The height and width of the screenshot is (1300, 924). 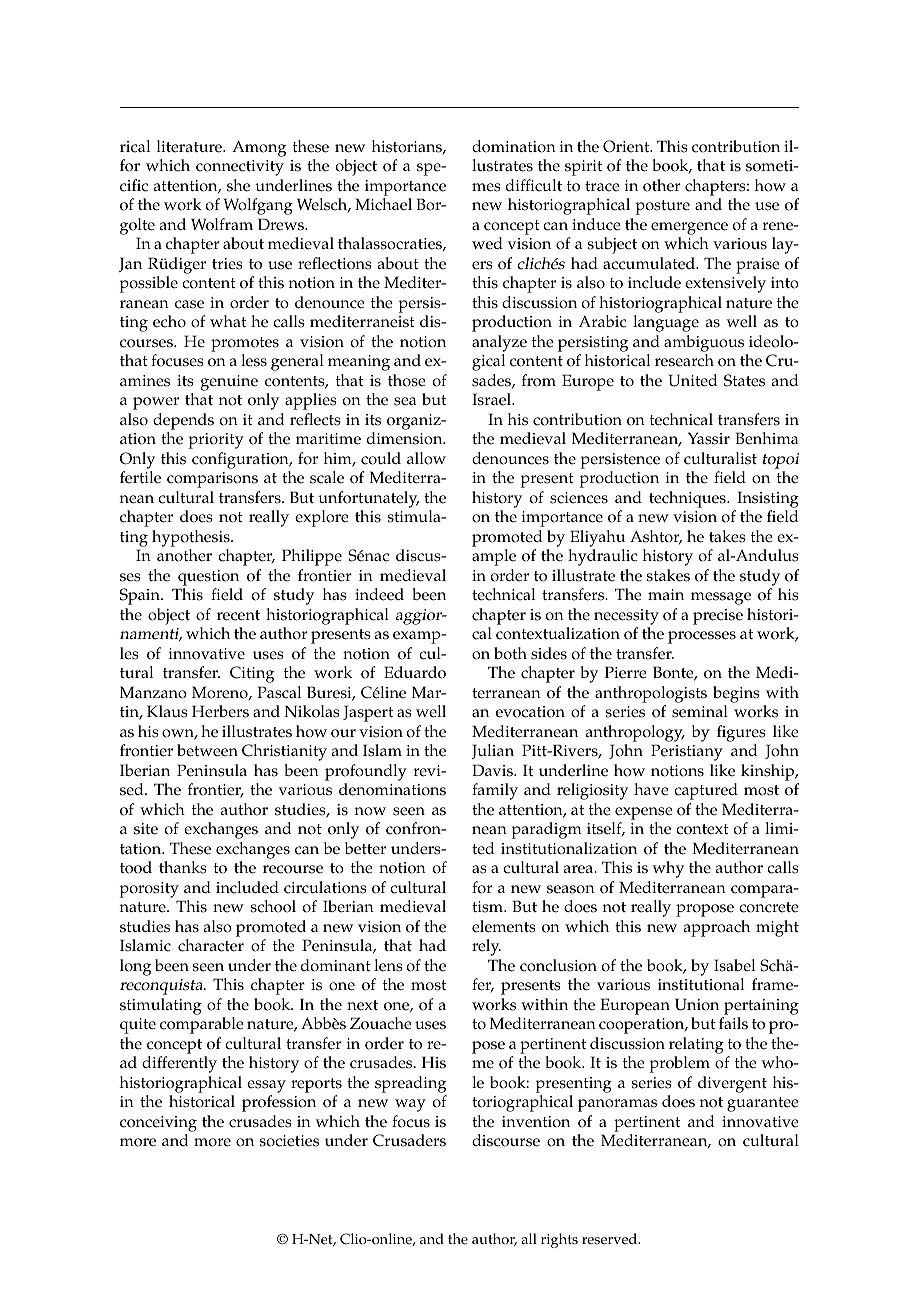 What do you see at coordinates (409, 1140) in the screenshot?
I see `Crusaders` at bounding box center [409, 1140].
